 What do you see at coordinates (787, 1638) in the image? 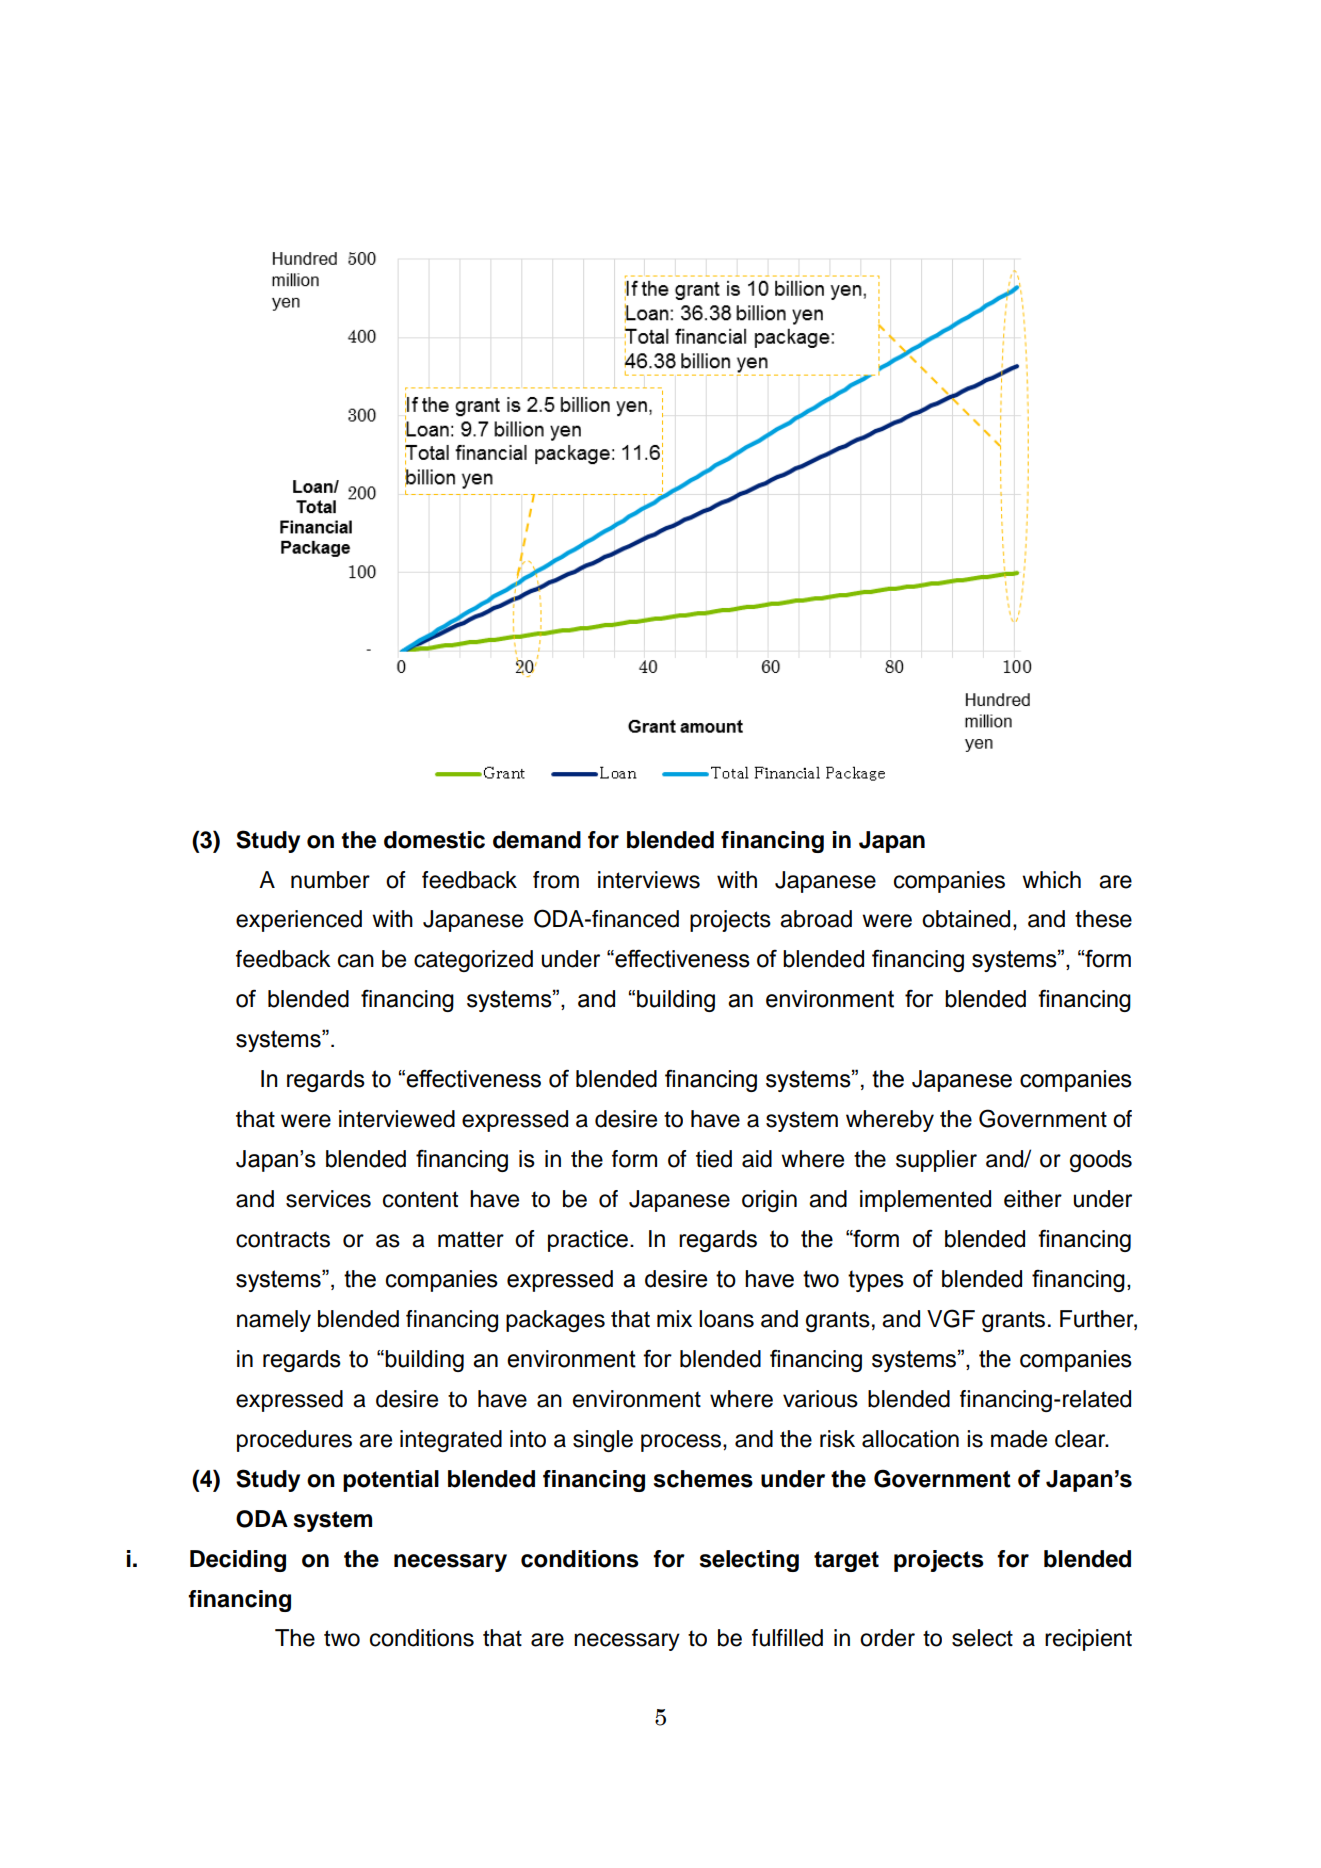
I see `fulfilled` at bounding box center [787, 1638].
